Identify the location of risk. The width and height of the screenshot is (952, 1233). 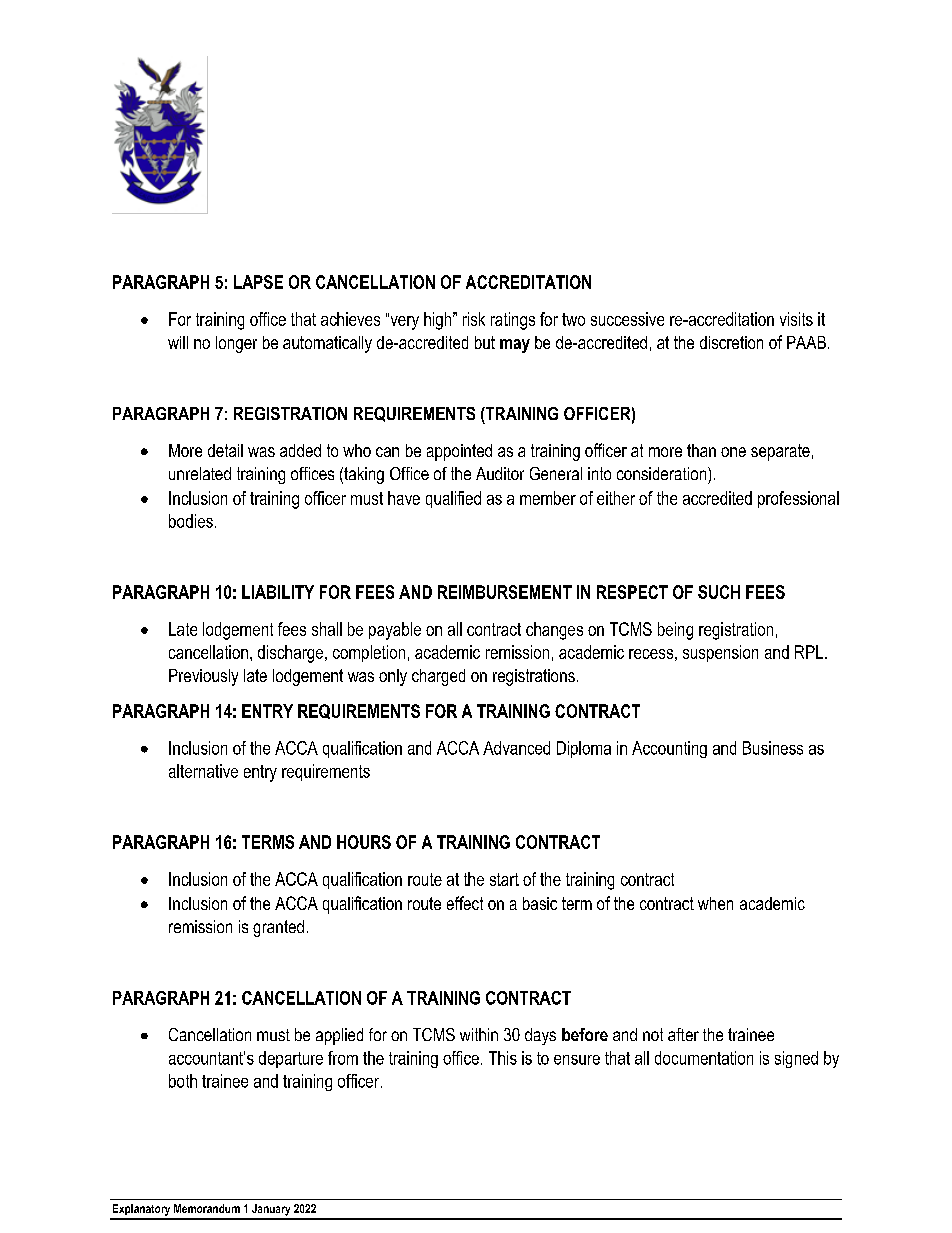
(474, 319).
